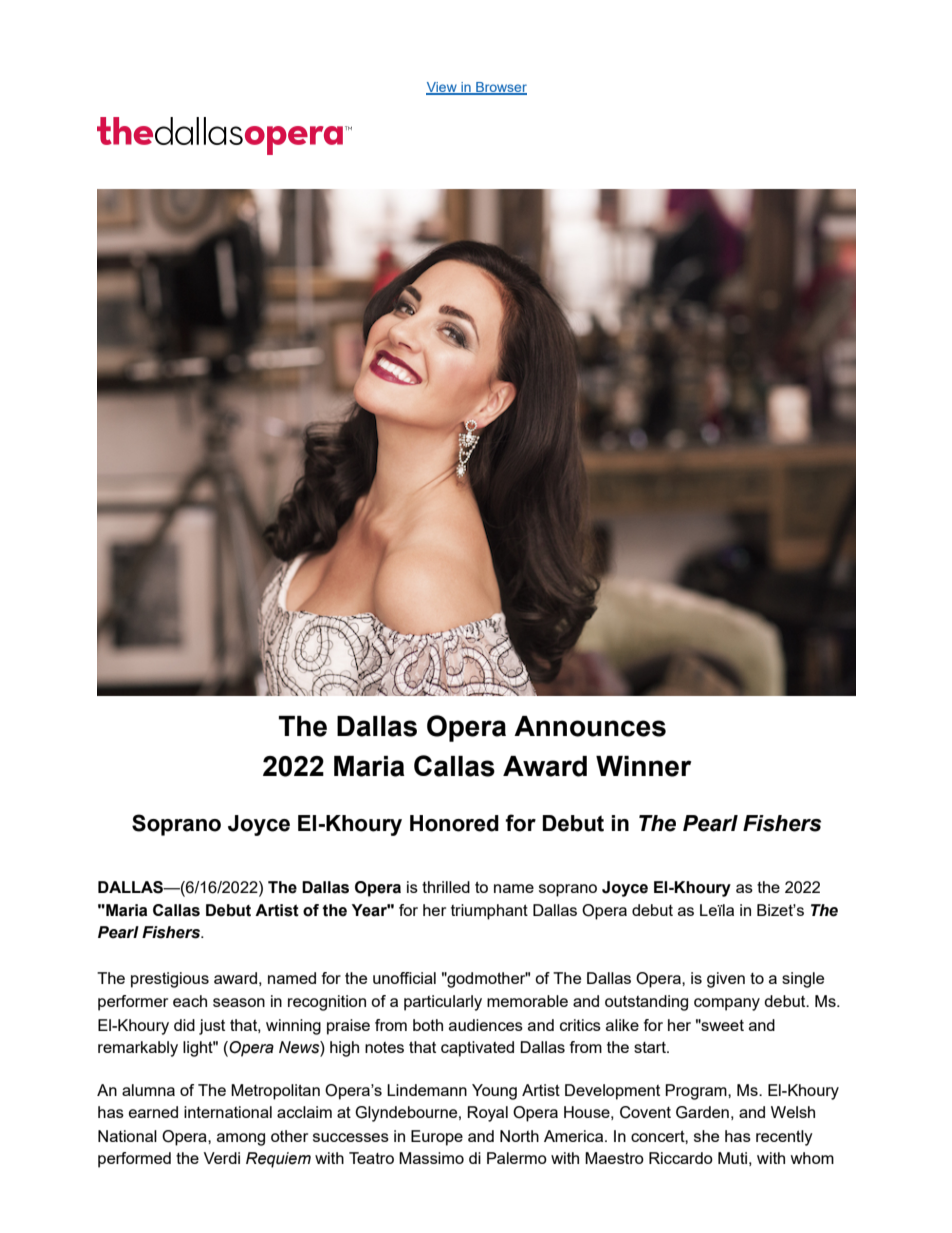 This screenshot has height=1233, width=952. Describe the element at coordinates (643, 766) in the screenshot. I see `Winner` at that location.
